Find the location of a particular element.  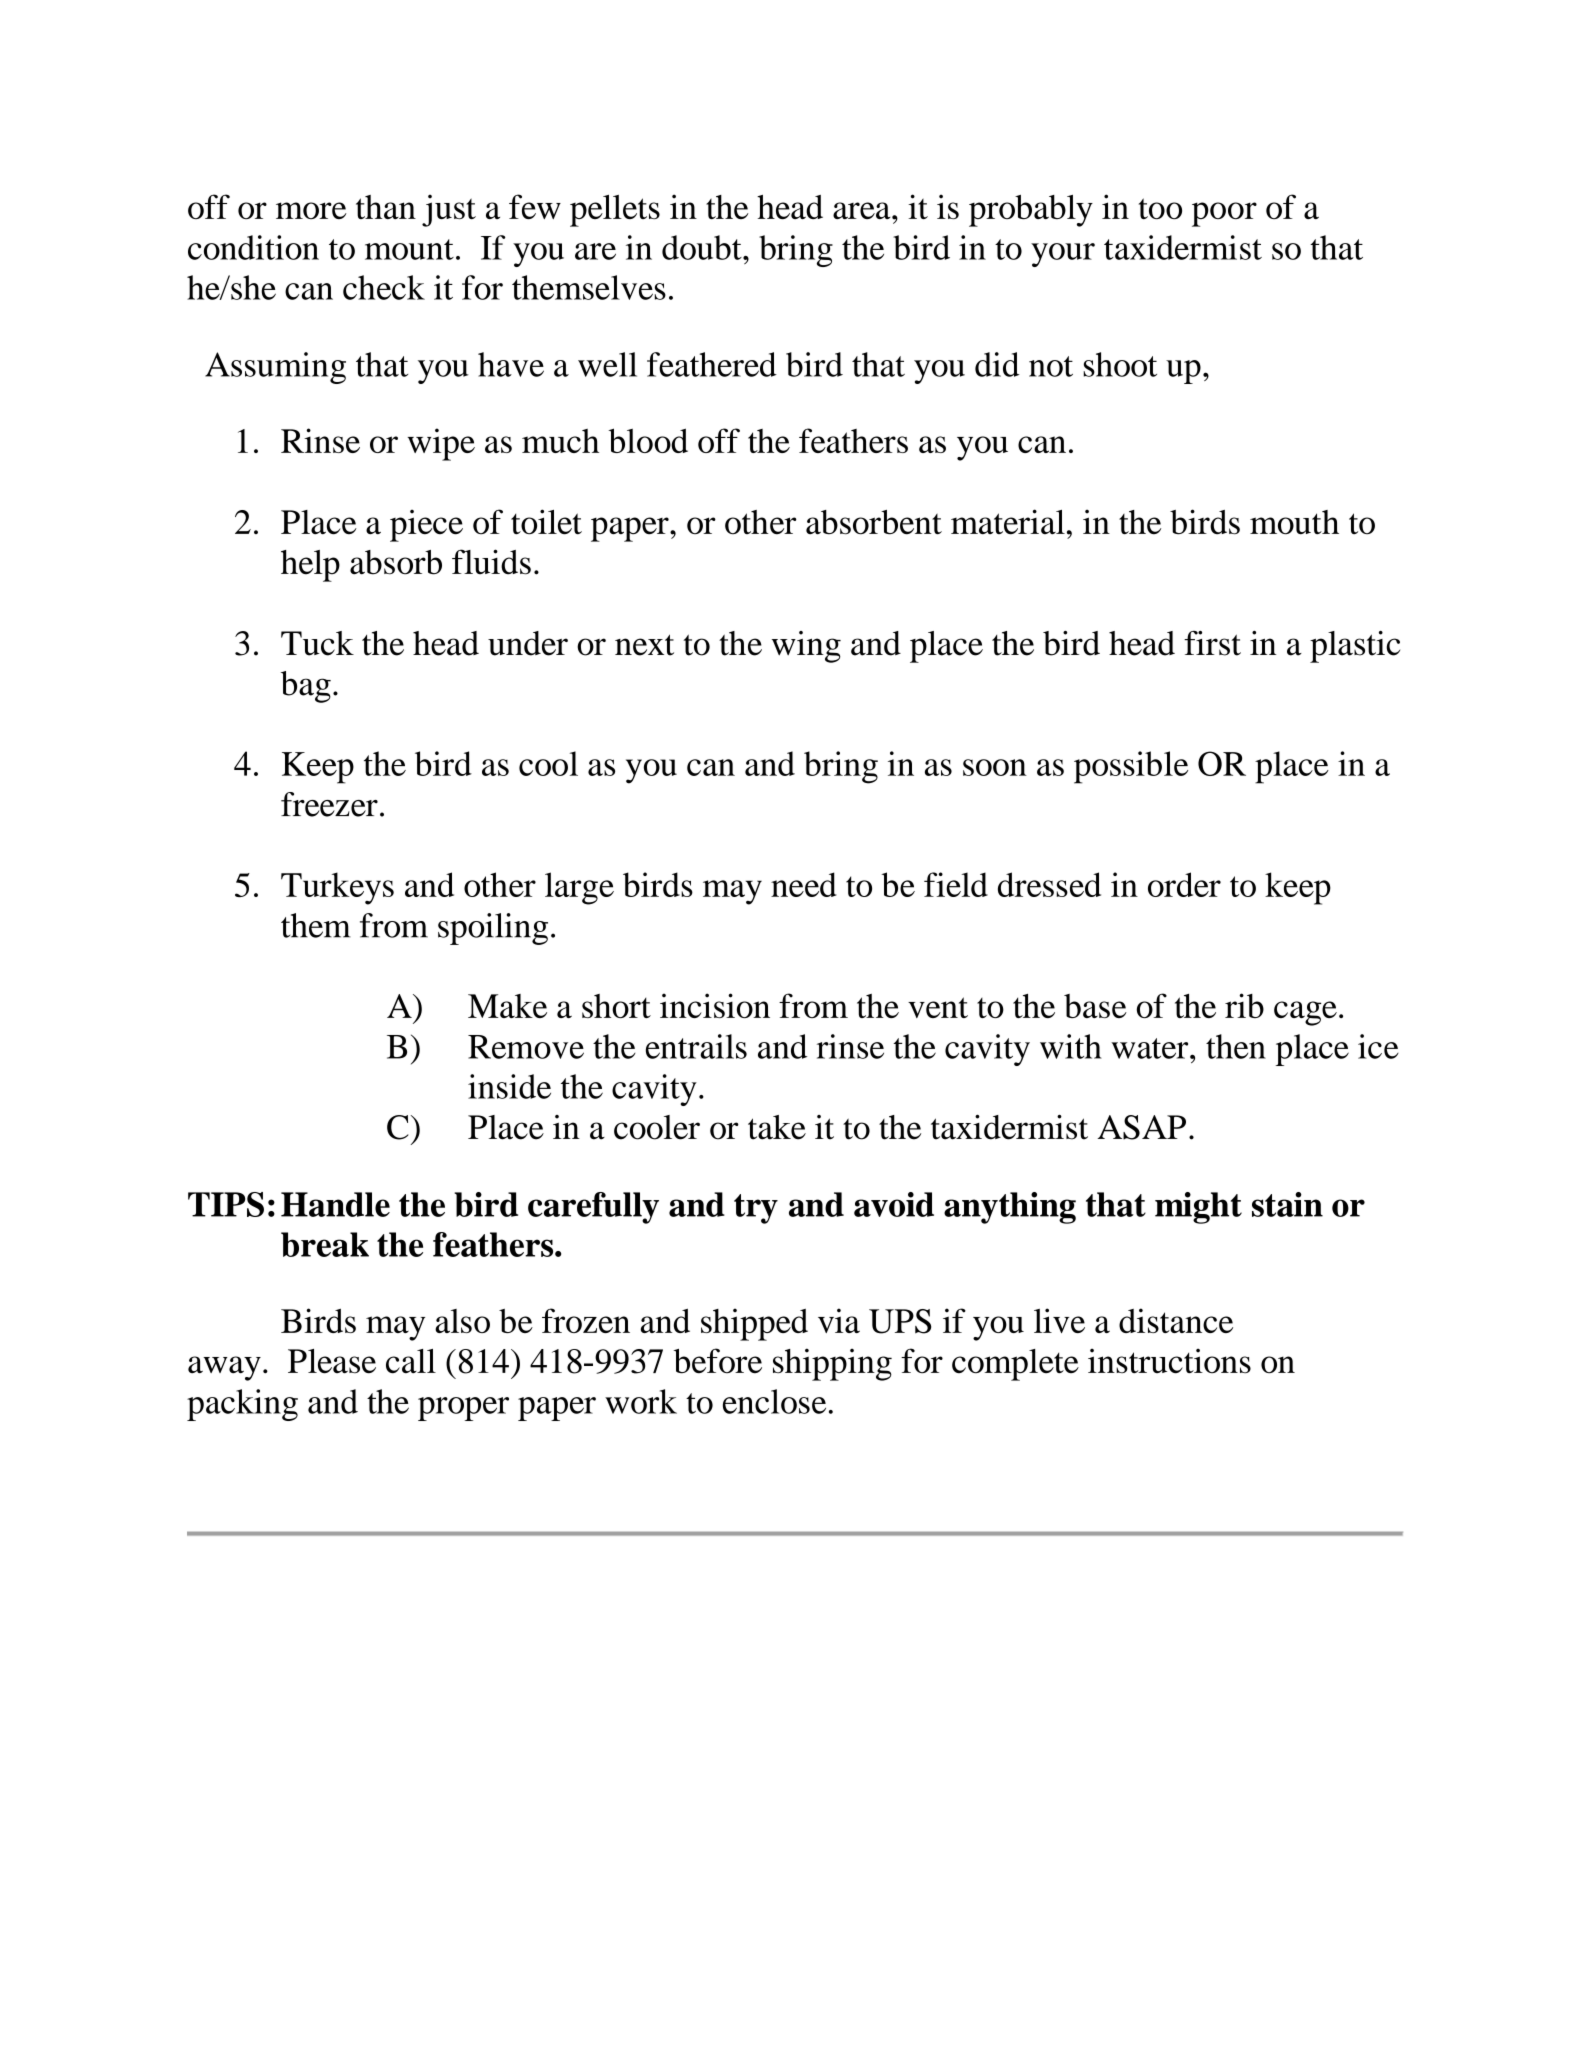

possible is located at coordinates (1131, 767).
